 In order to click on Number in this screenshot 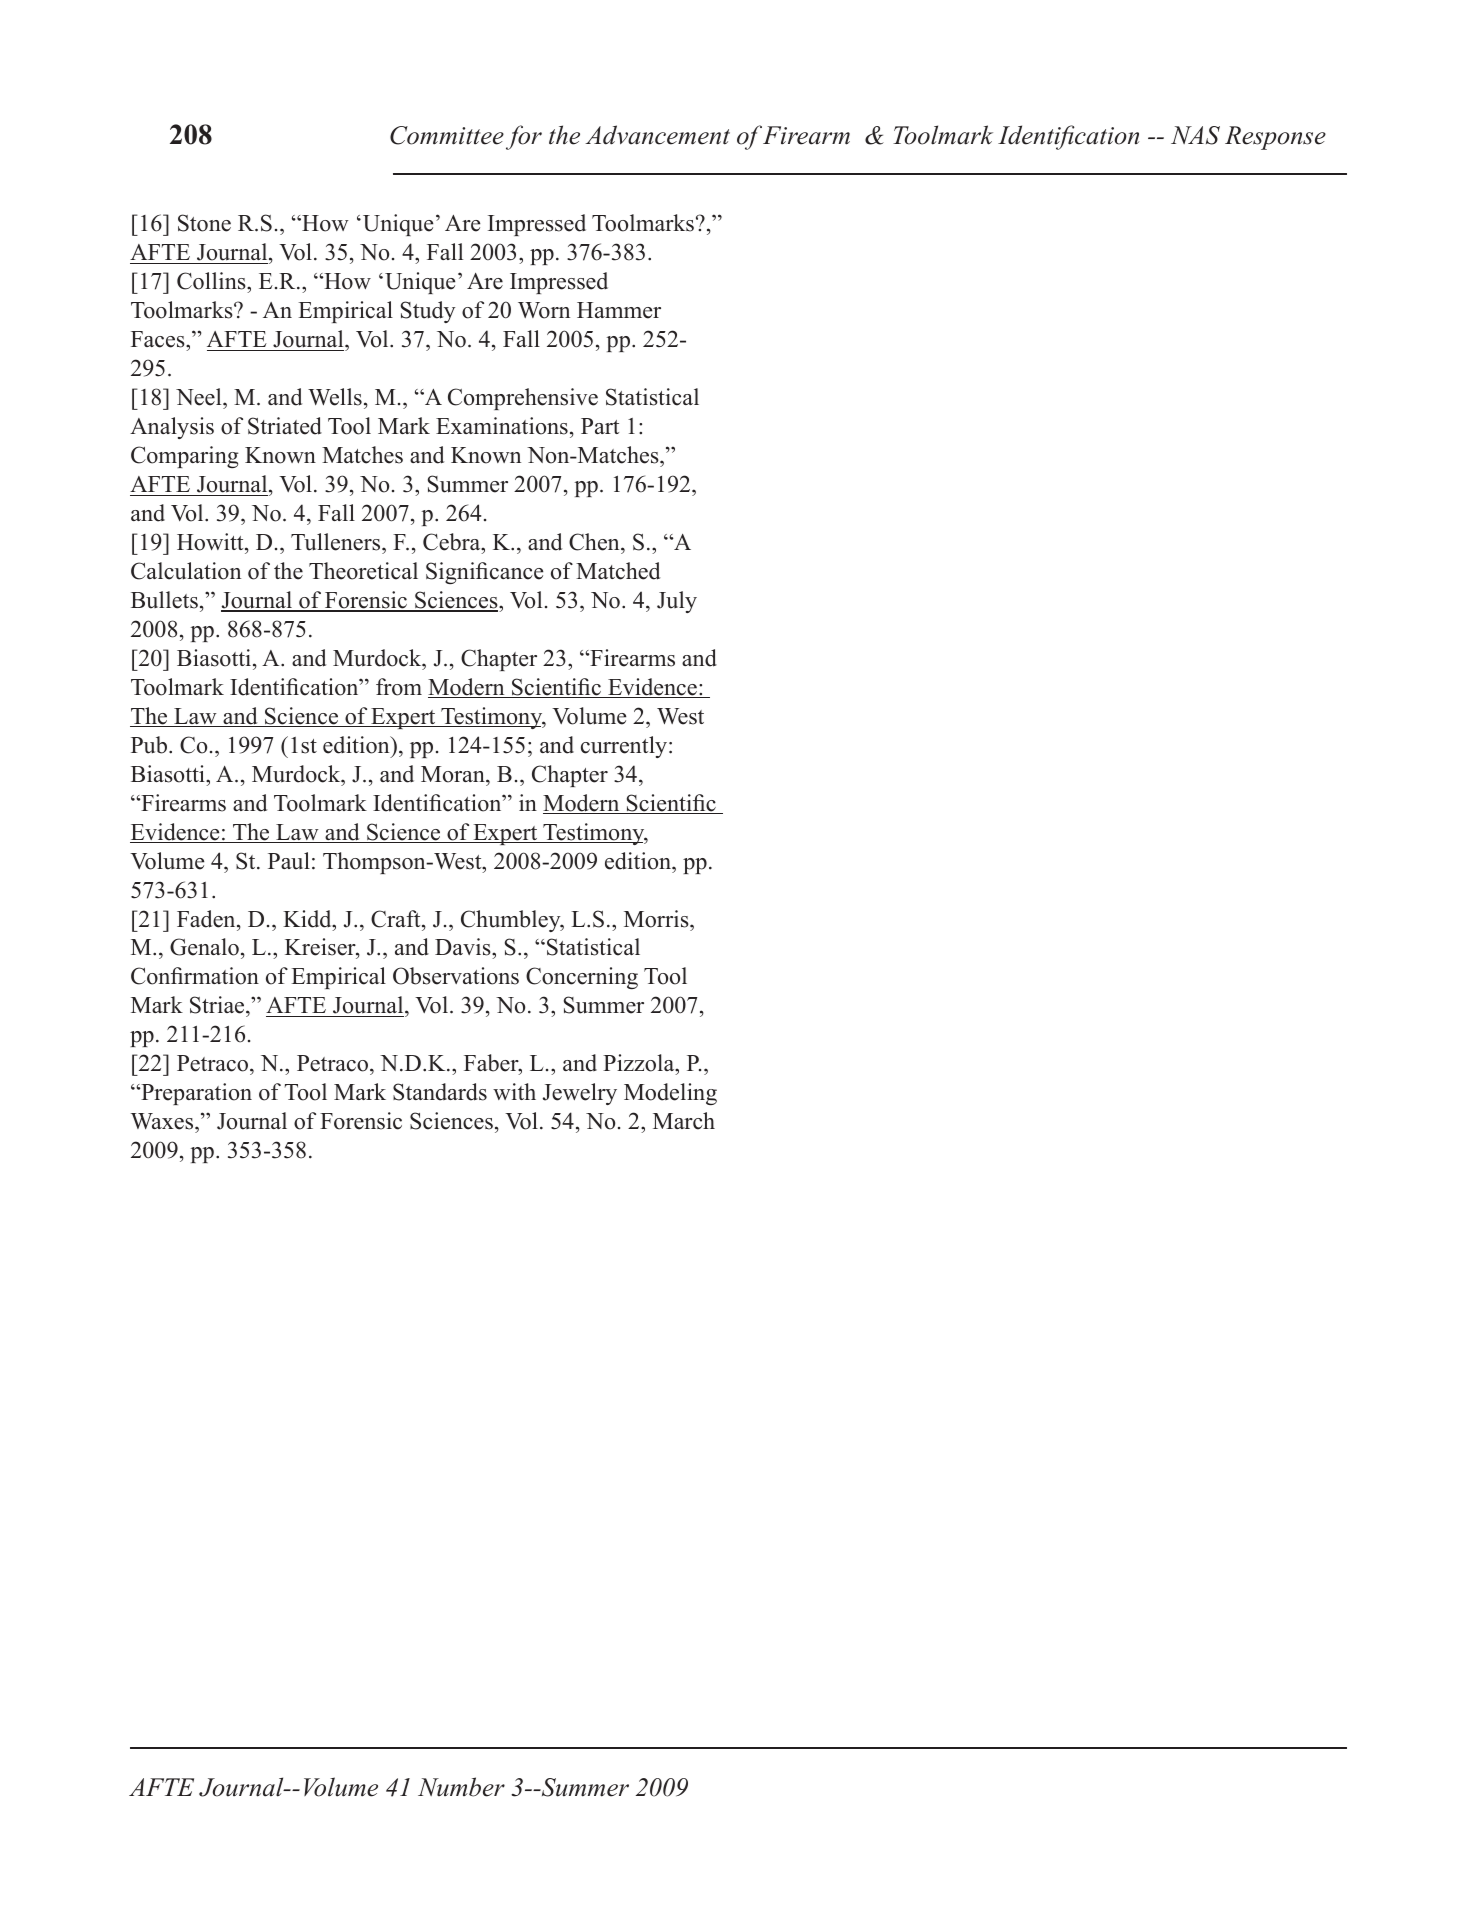, I will do `click(461, 1787)`.
